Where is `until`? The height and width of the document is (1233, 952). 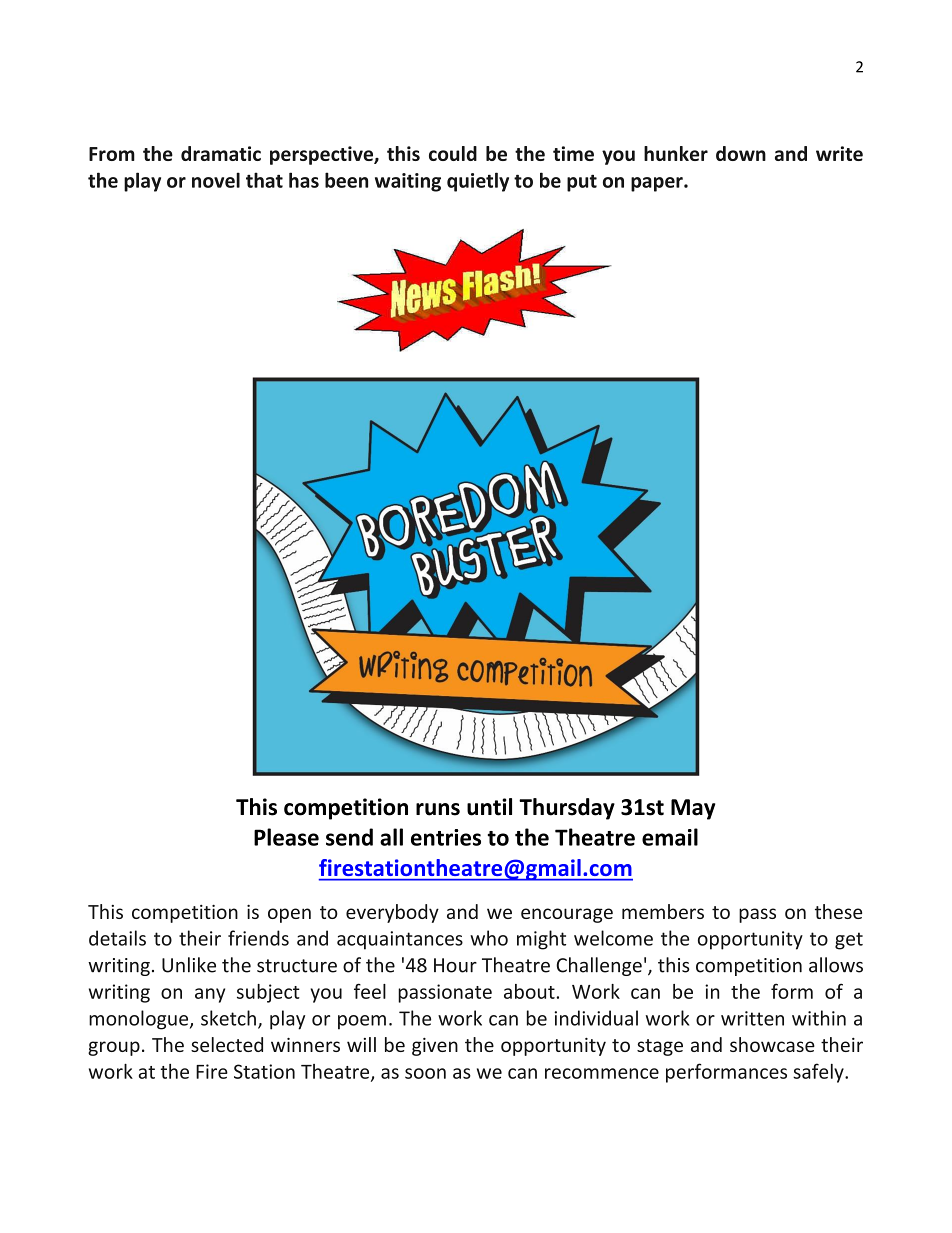 until is located at coordinates (489, 807).
